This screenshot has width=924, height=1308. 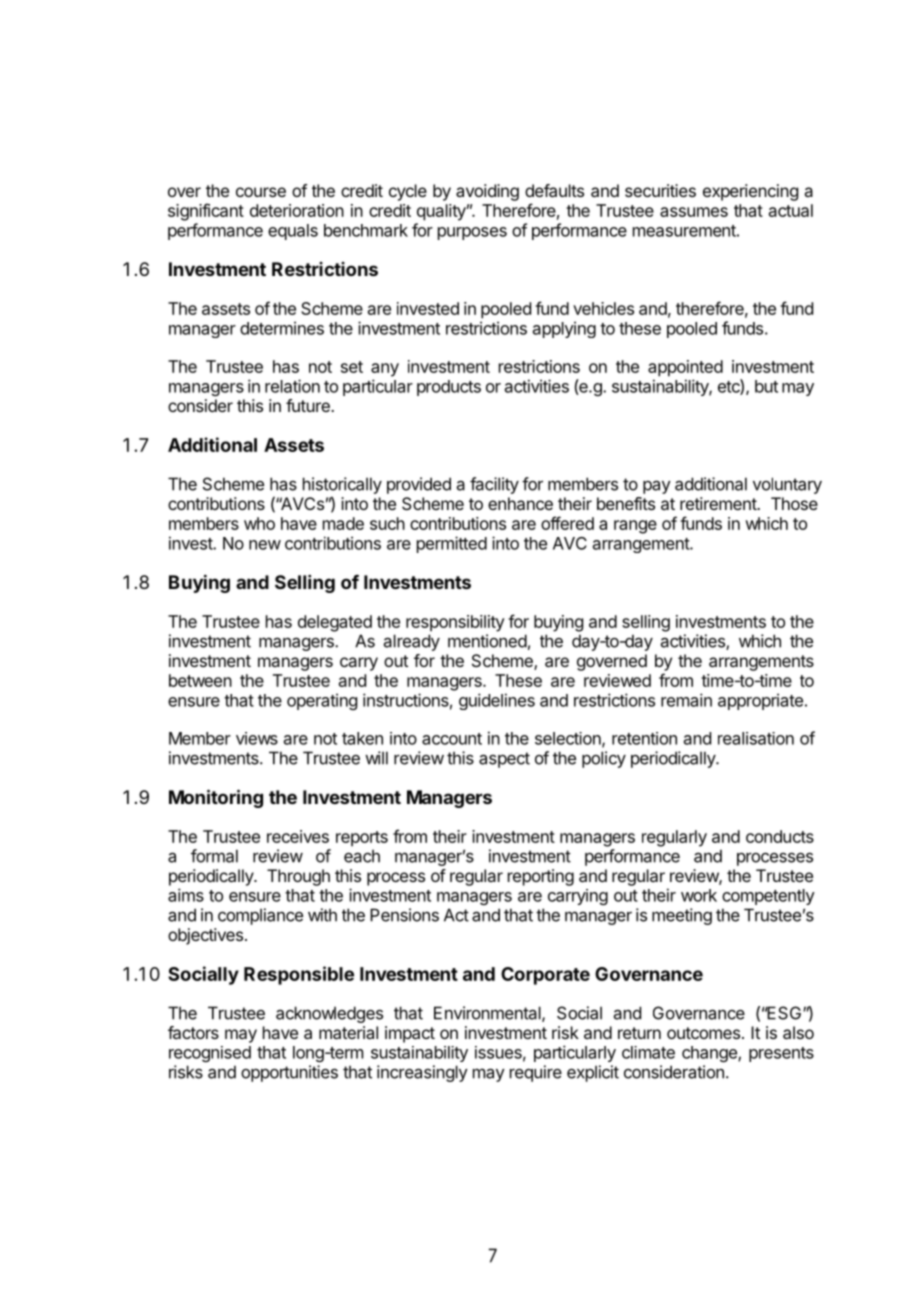 What do you see at coordinates (289, 1073) in the screenshot?
I see `opportunities` at bounding box center [289, 1073].
